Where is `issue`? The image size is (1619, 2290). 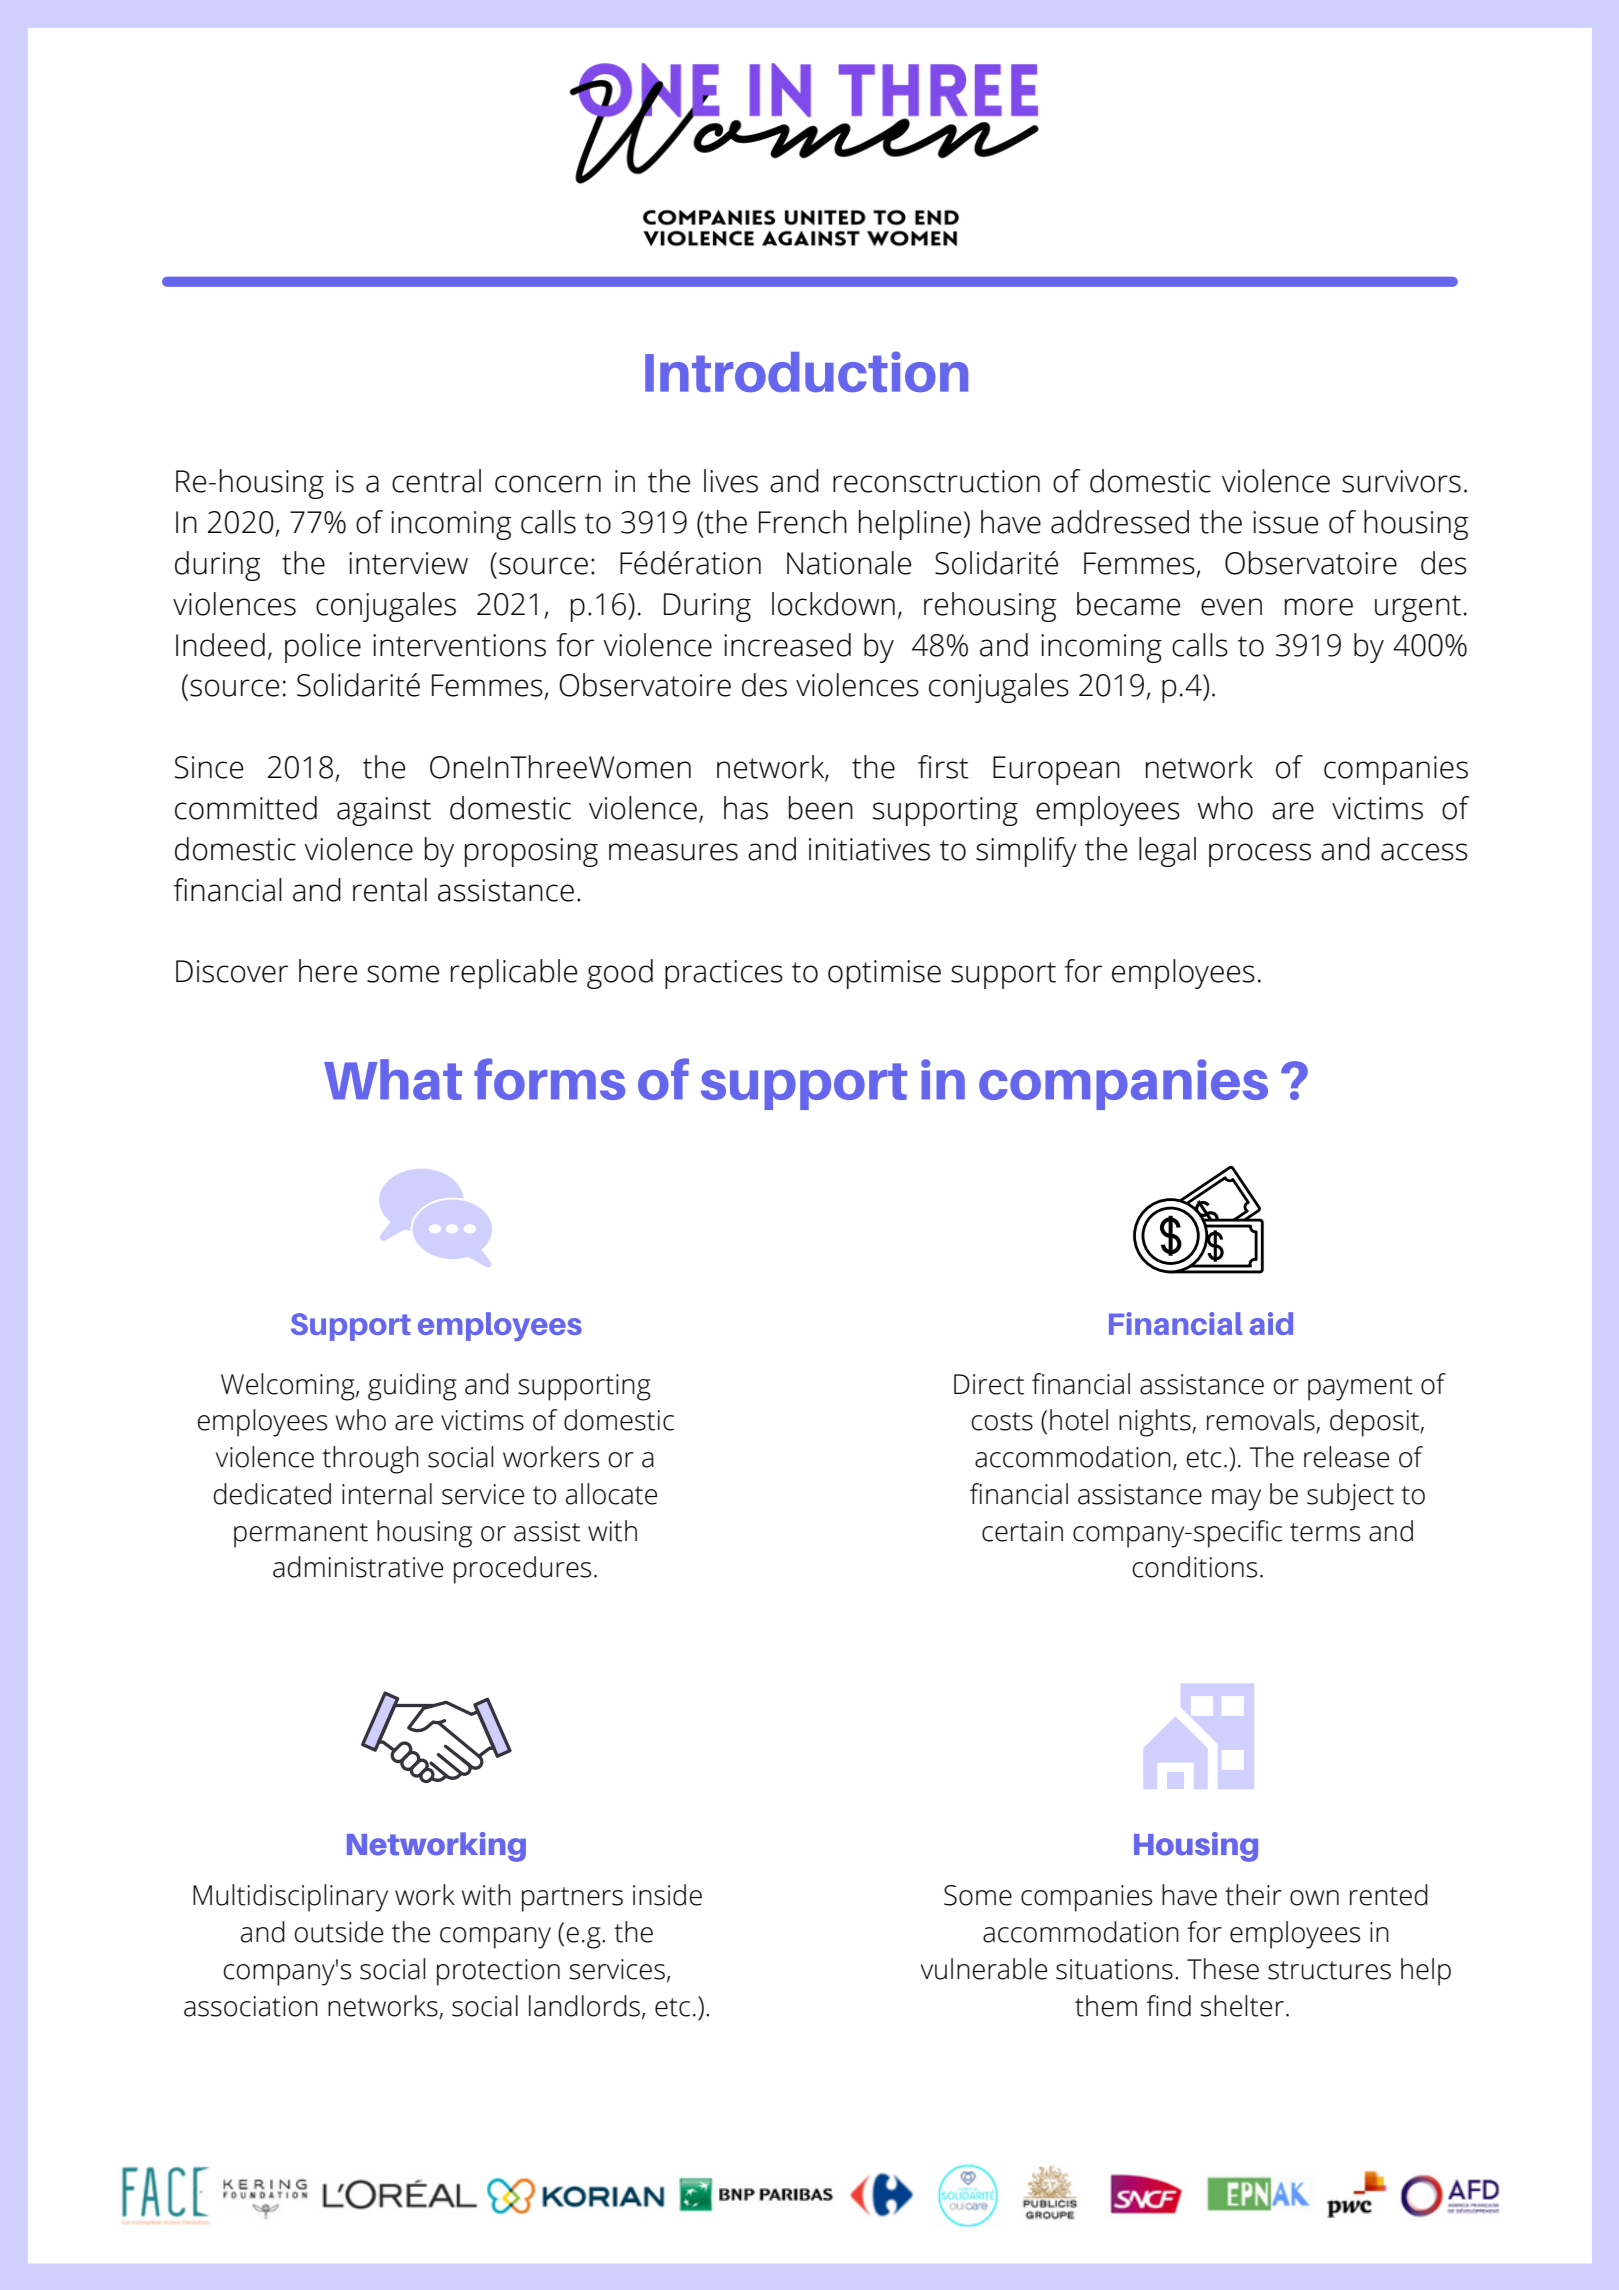 issue is located at coordinates (1285, 522).
